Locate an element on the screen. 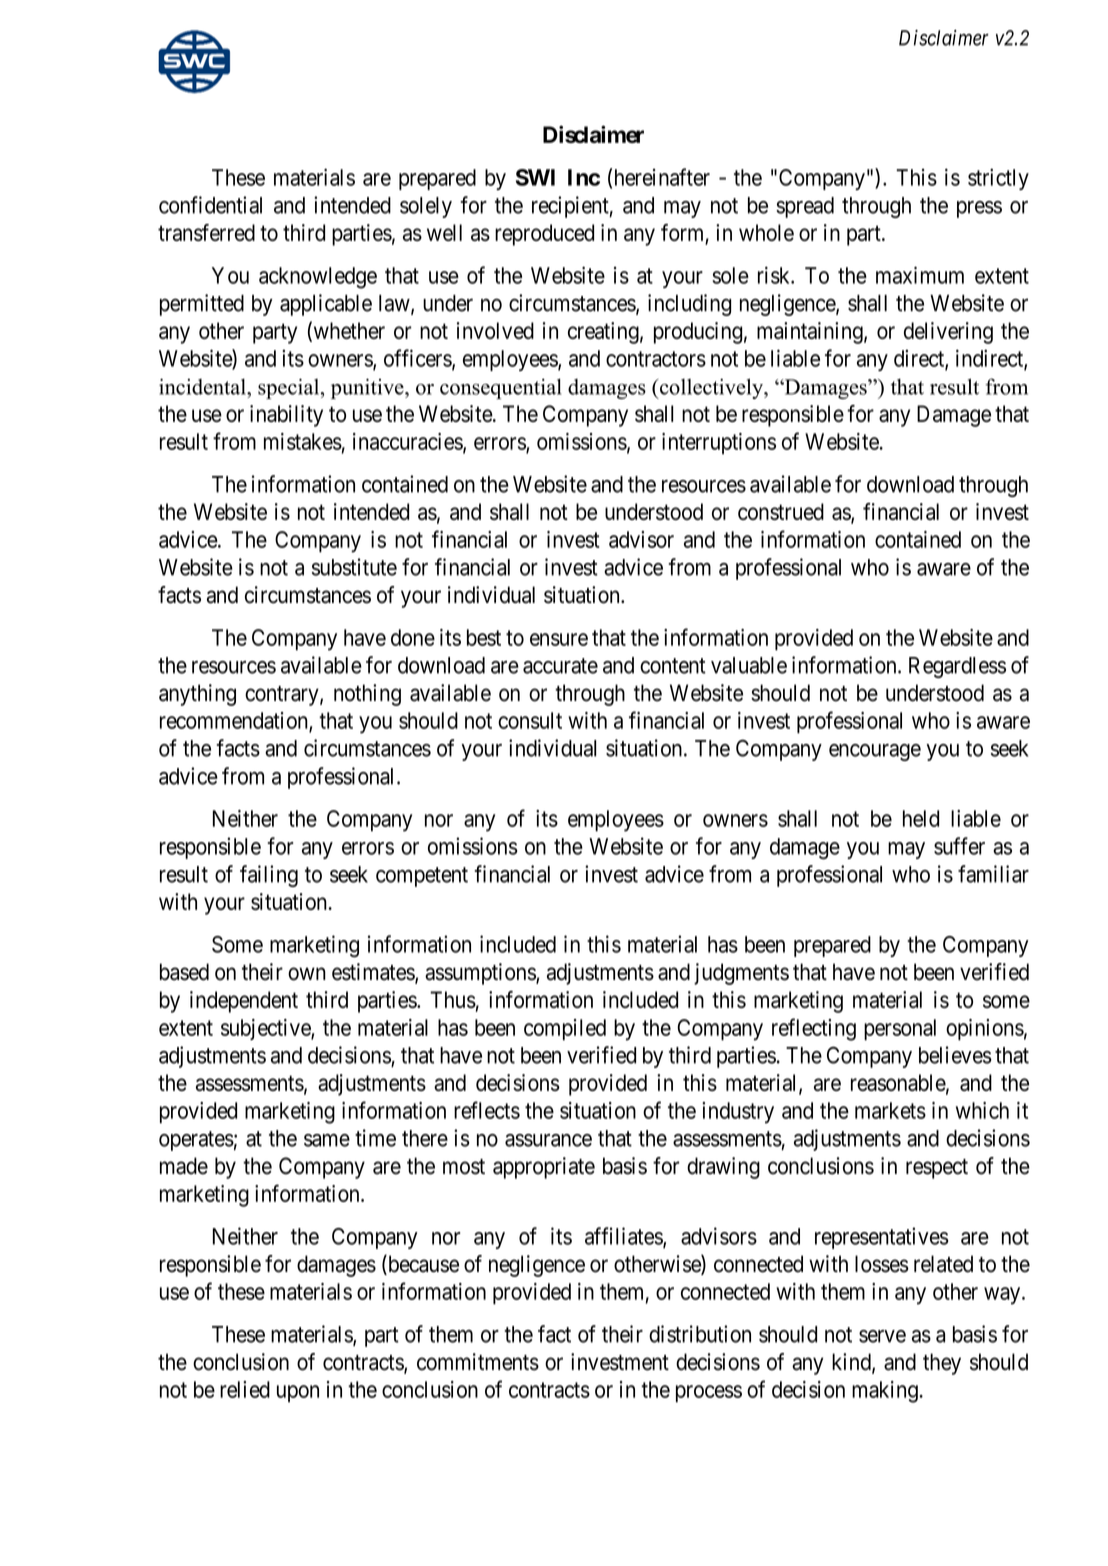 This screenshot has width=1108, height=1566. held is located at coordinates (921, 818).
